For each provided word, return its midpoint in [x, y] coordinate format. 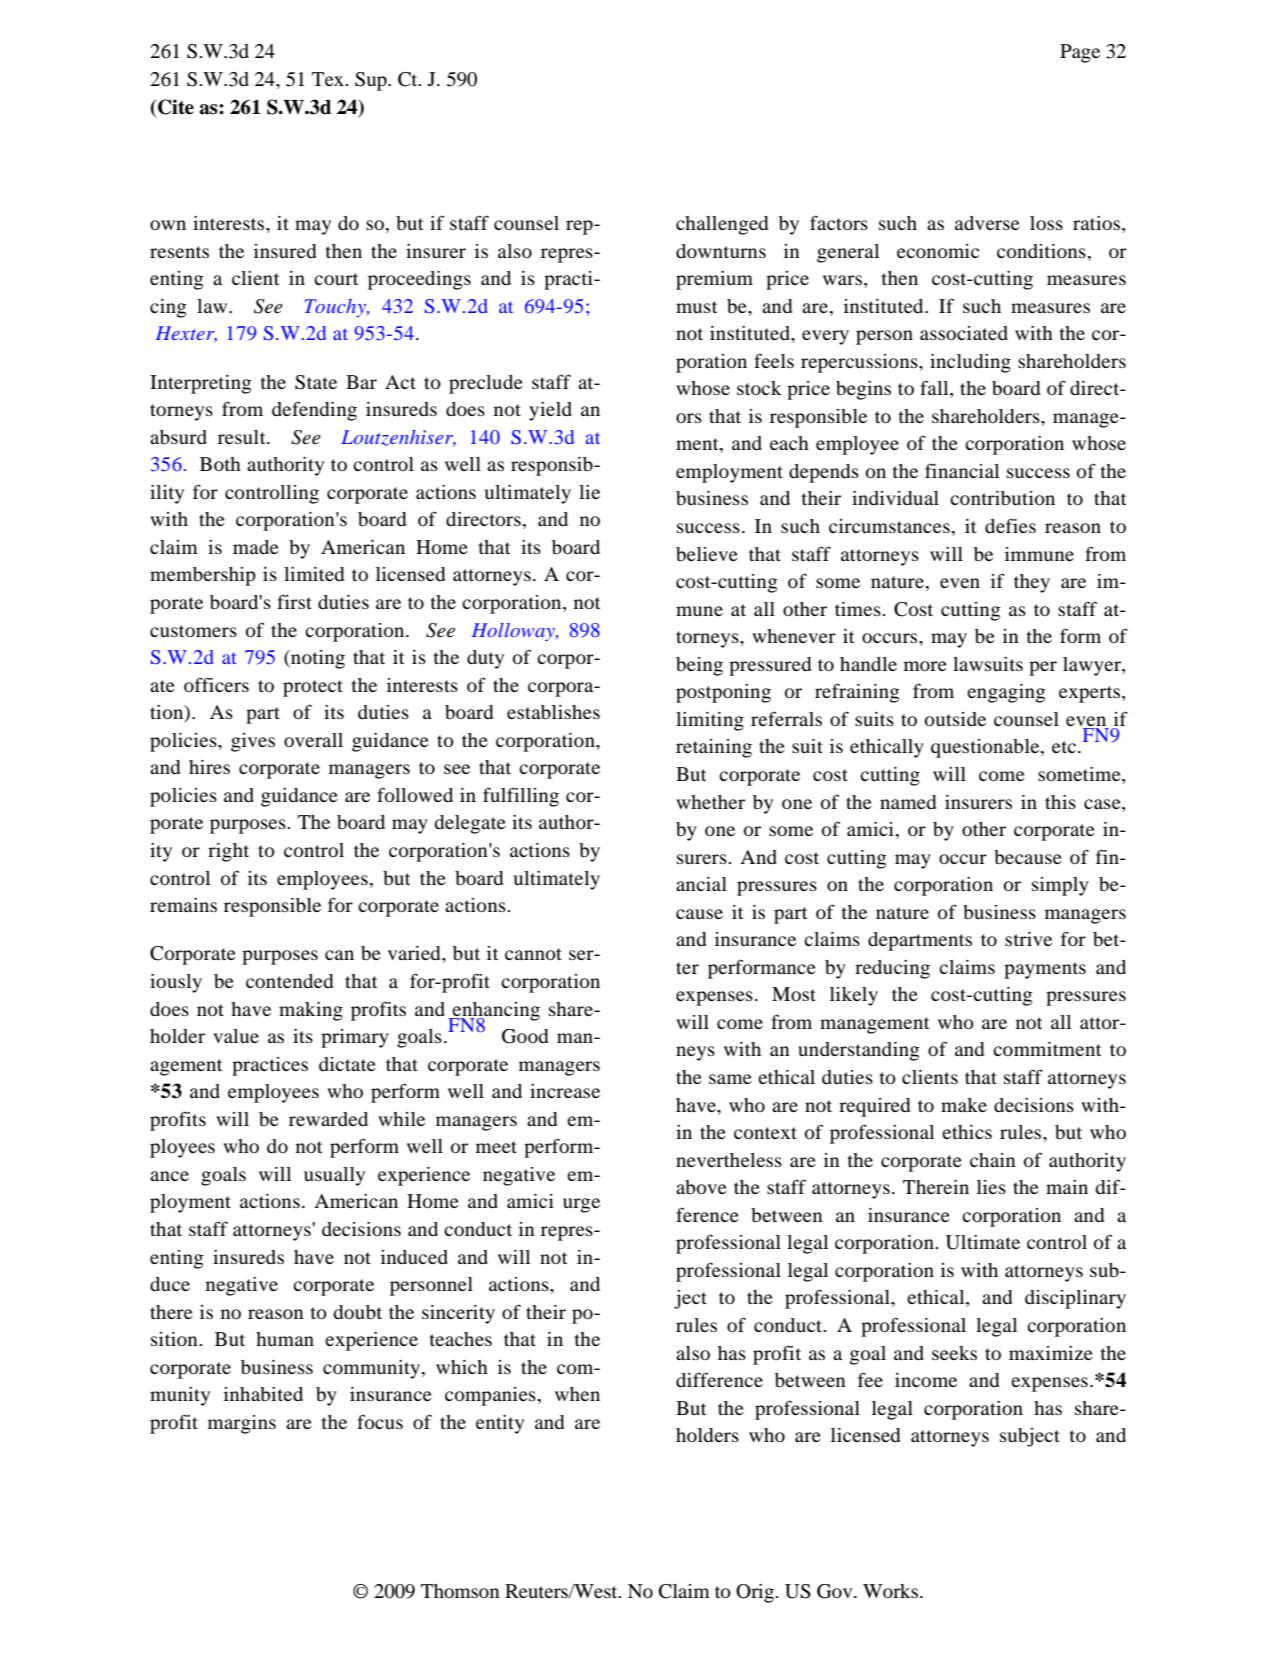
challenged [722, 225]
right [228, 852]
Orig [756, 1593]
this [1060, 802]
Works [890, 1591]
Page [1080, 53]
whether [710, 802]
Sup [372, 81]
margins [242, 1424]
